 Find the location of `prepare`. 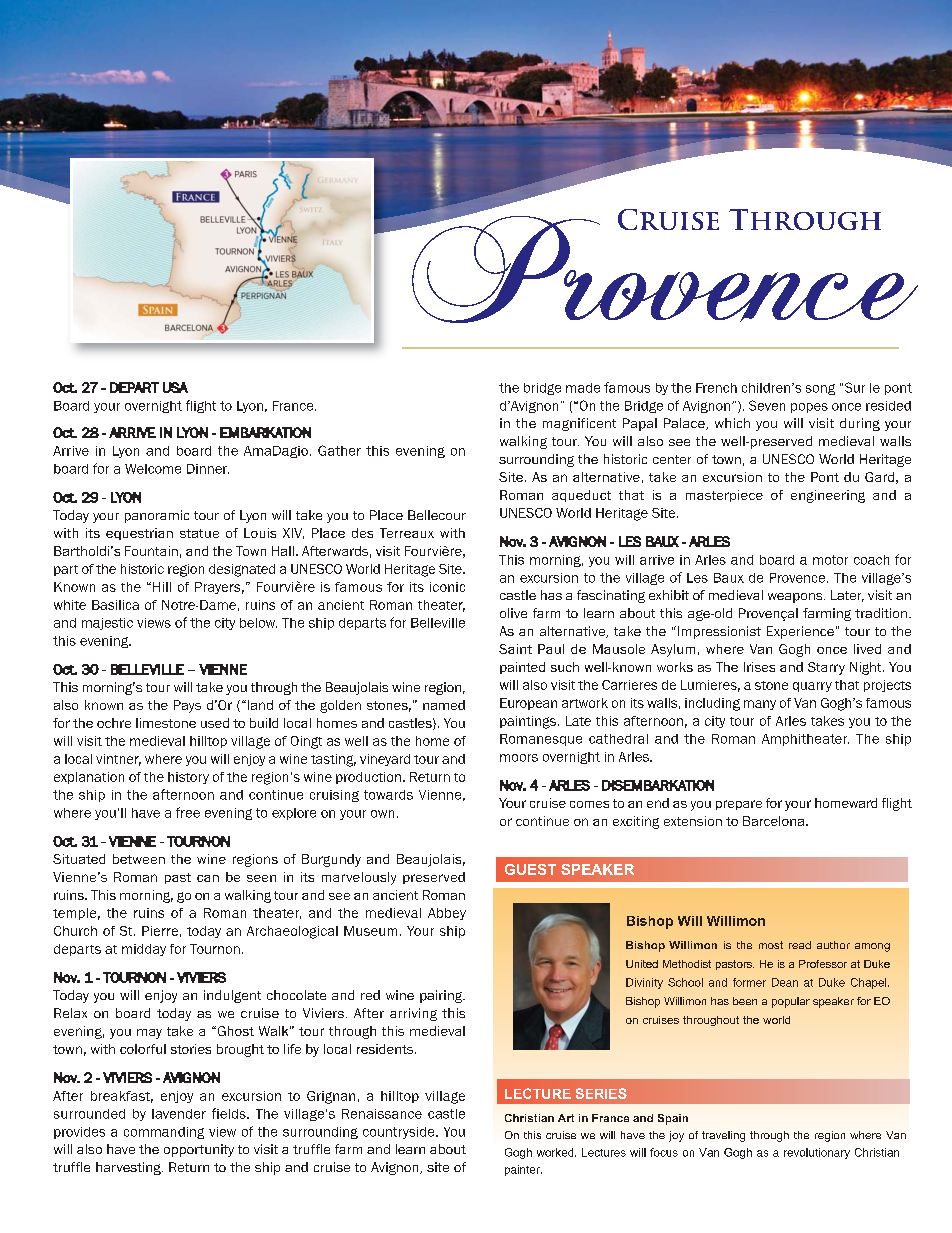

prepare is located at coordinates (739, 805).
